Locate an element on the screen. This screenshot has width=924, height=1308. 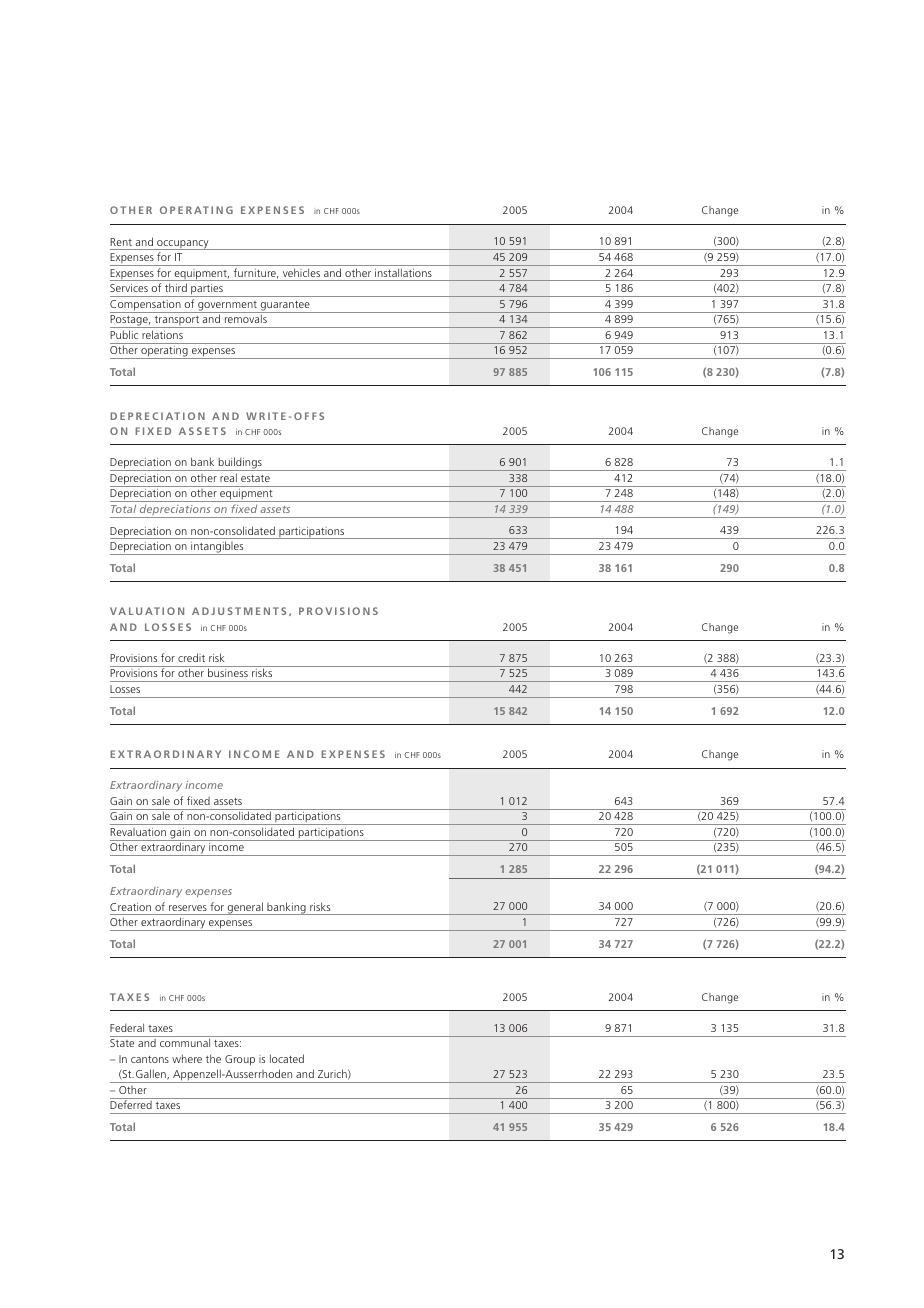
located is located at coordinates (287, 1058).
